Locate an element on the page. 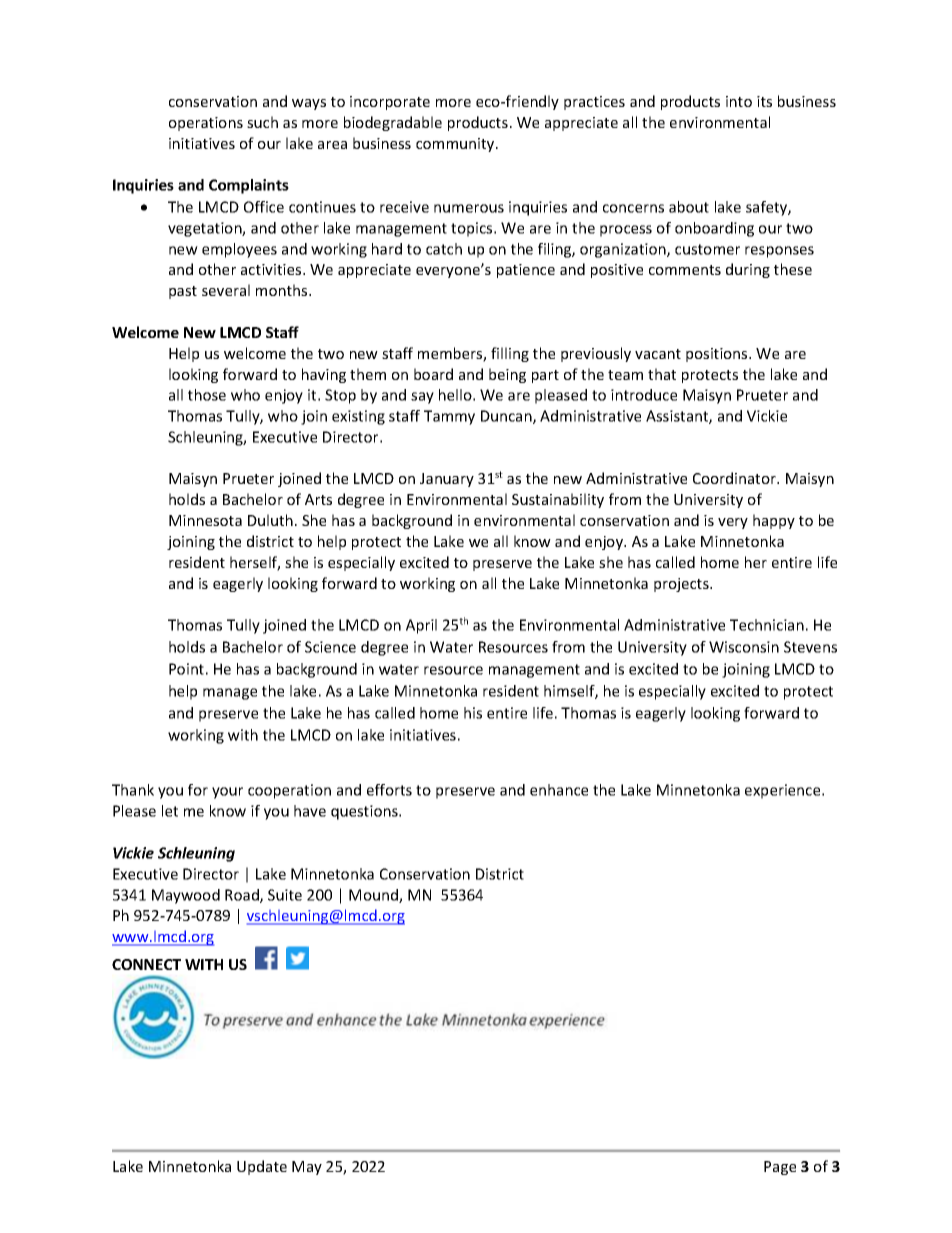 This page has height=1233, width=952. Wisconsin is located at coordinates (744, 647).
